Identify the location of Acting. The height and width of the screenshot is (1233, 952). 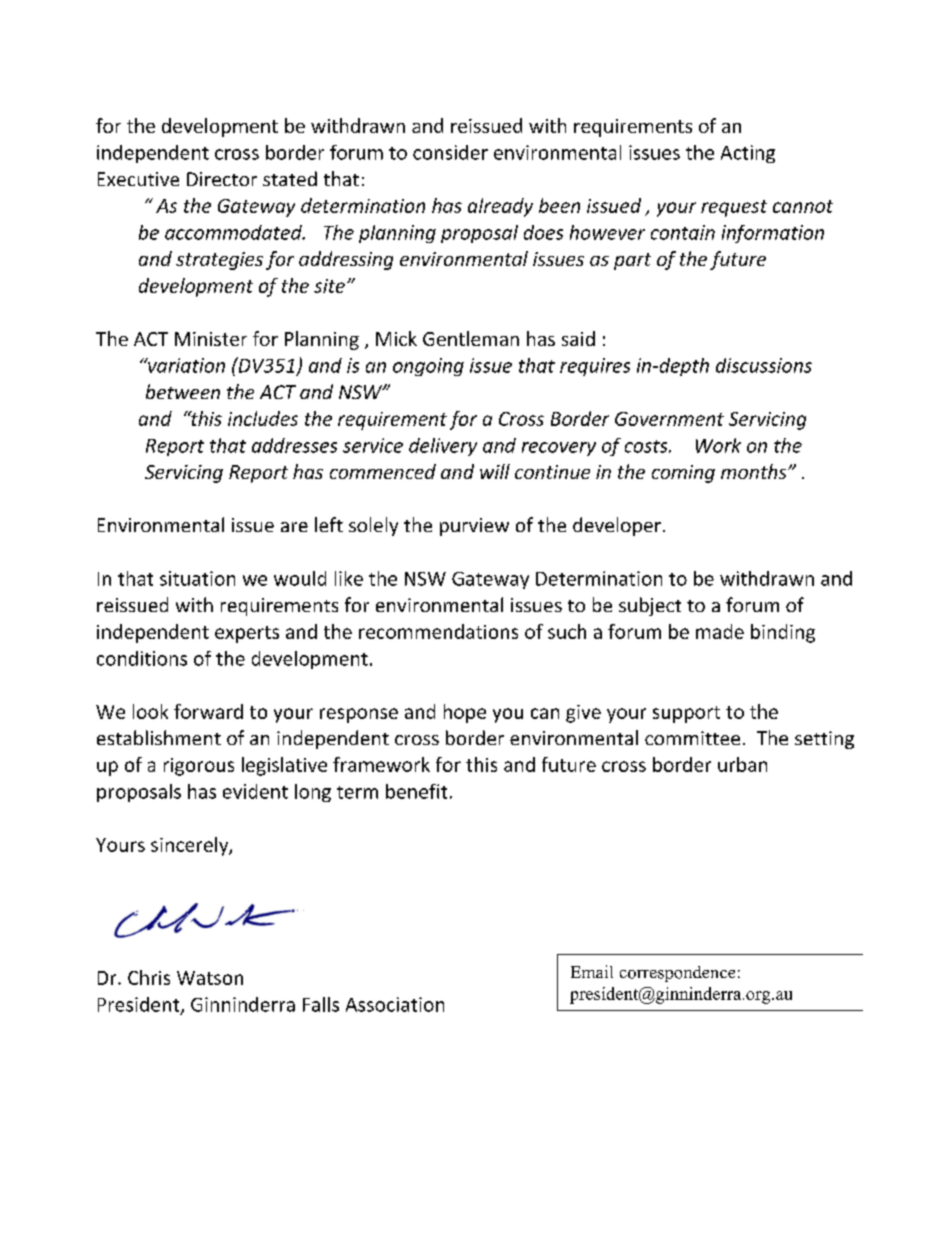
(748, 154).
